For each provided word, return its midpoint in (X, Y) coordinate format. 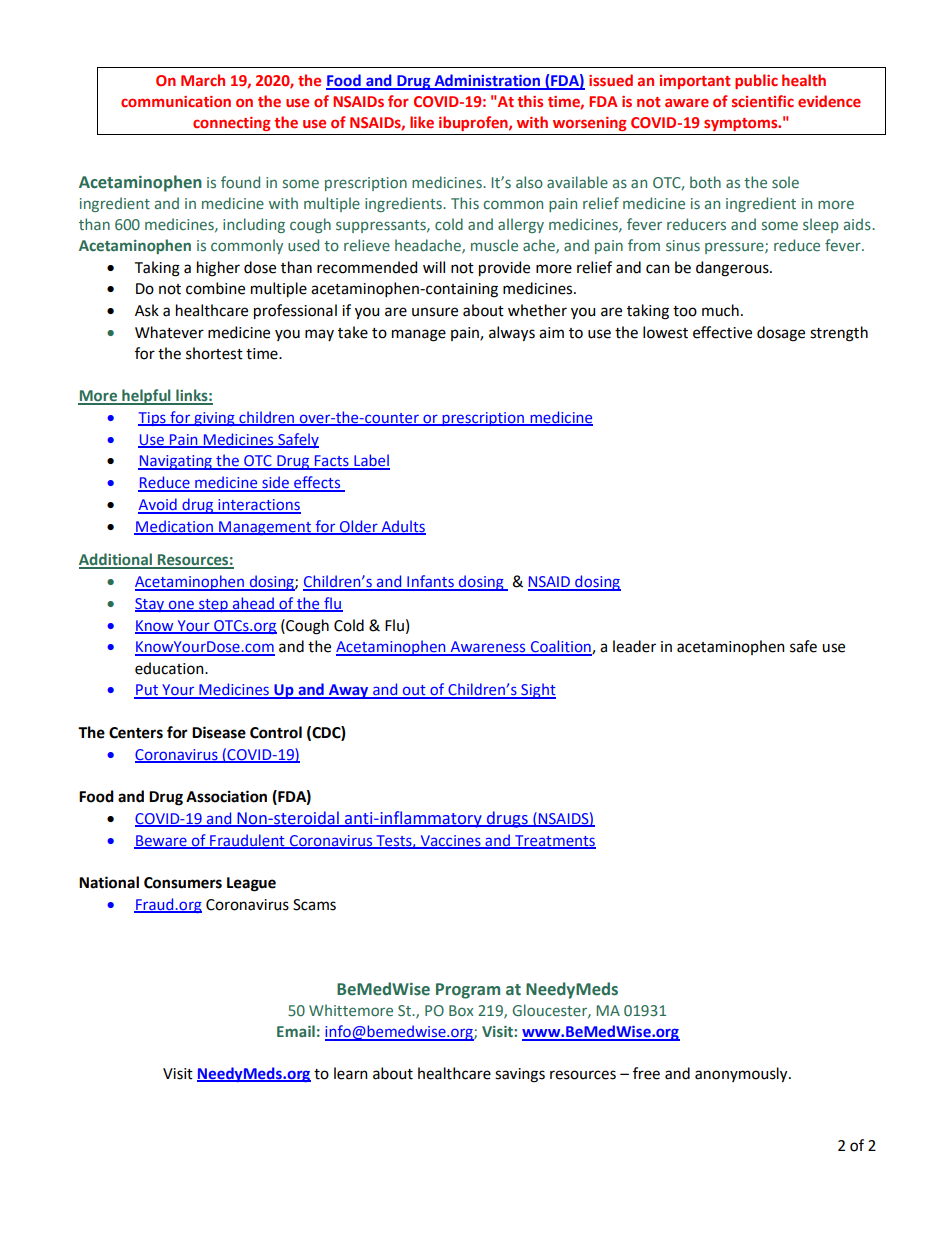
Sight (537, 691)
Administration (487, 81)
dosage (781, 334)
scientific (763, 101)
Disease (219, 732)
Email (296, 1031)
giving (214, 419)
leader (634, 646)
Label (371, 461)
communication (176, 101)
